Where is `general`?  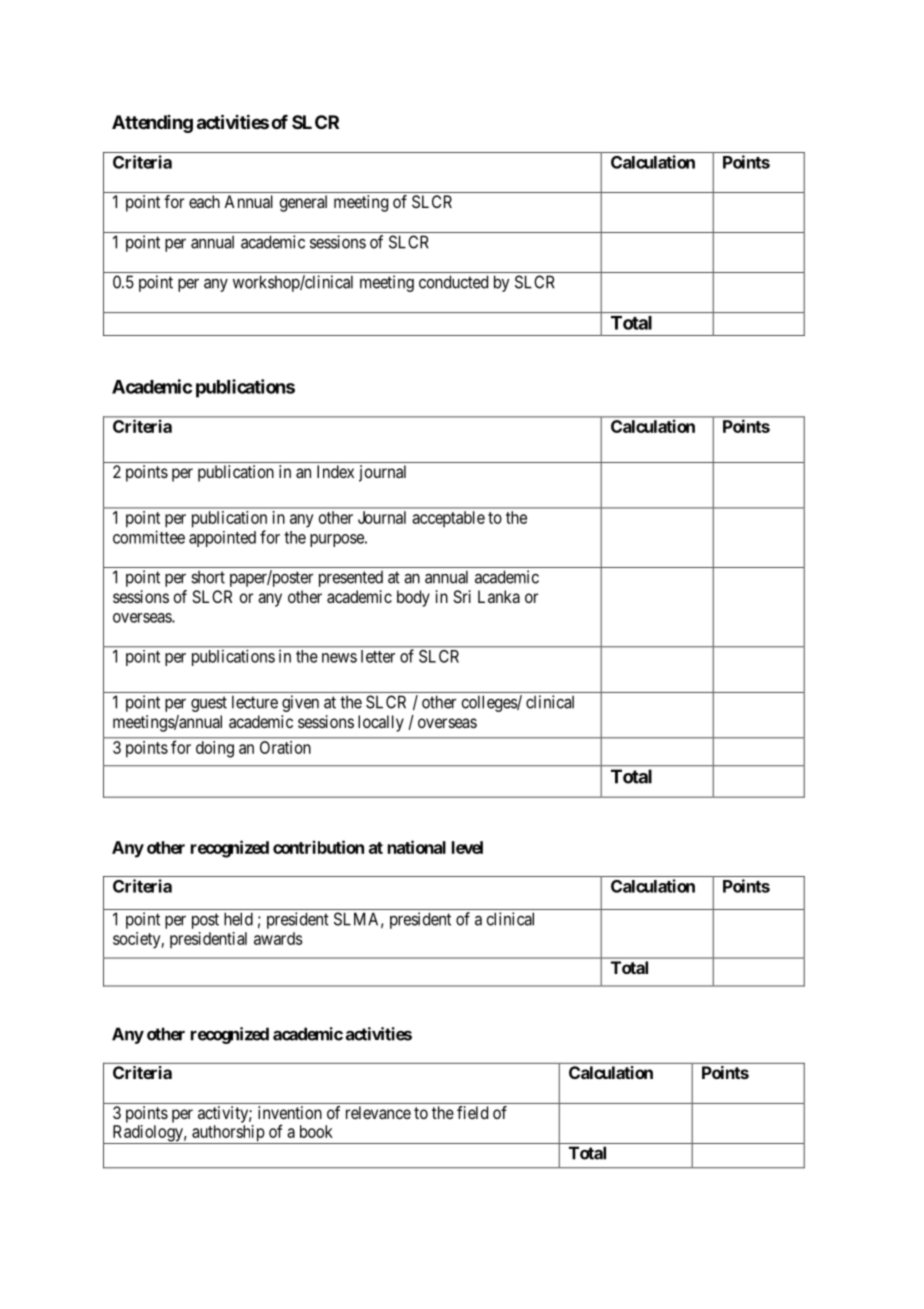
general is located at coordinates (303, 203).
